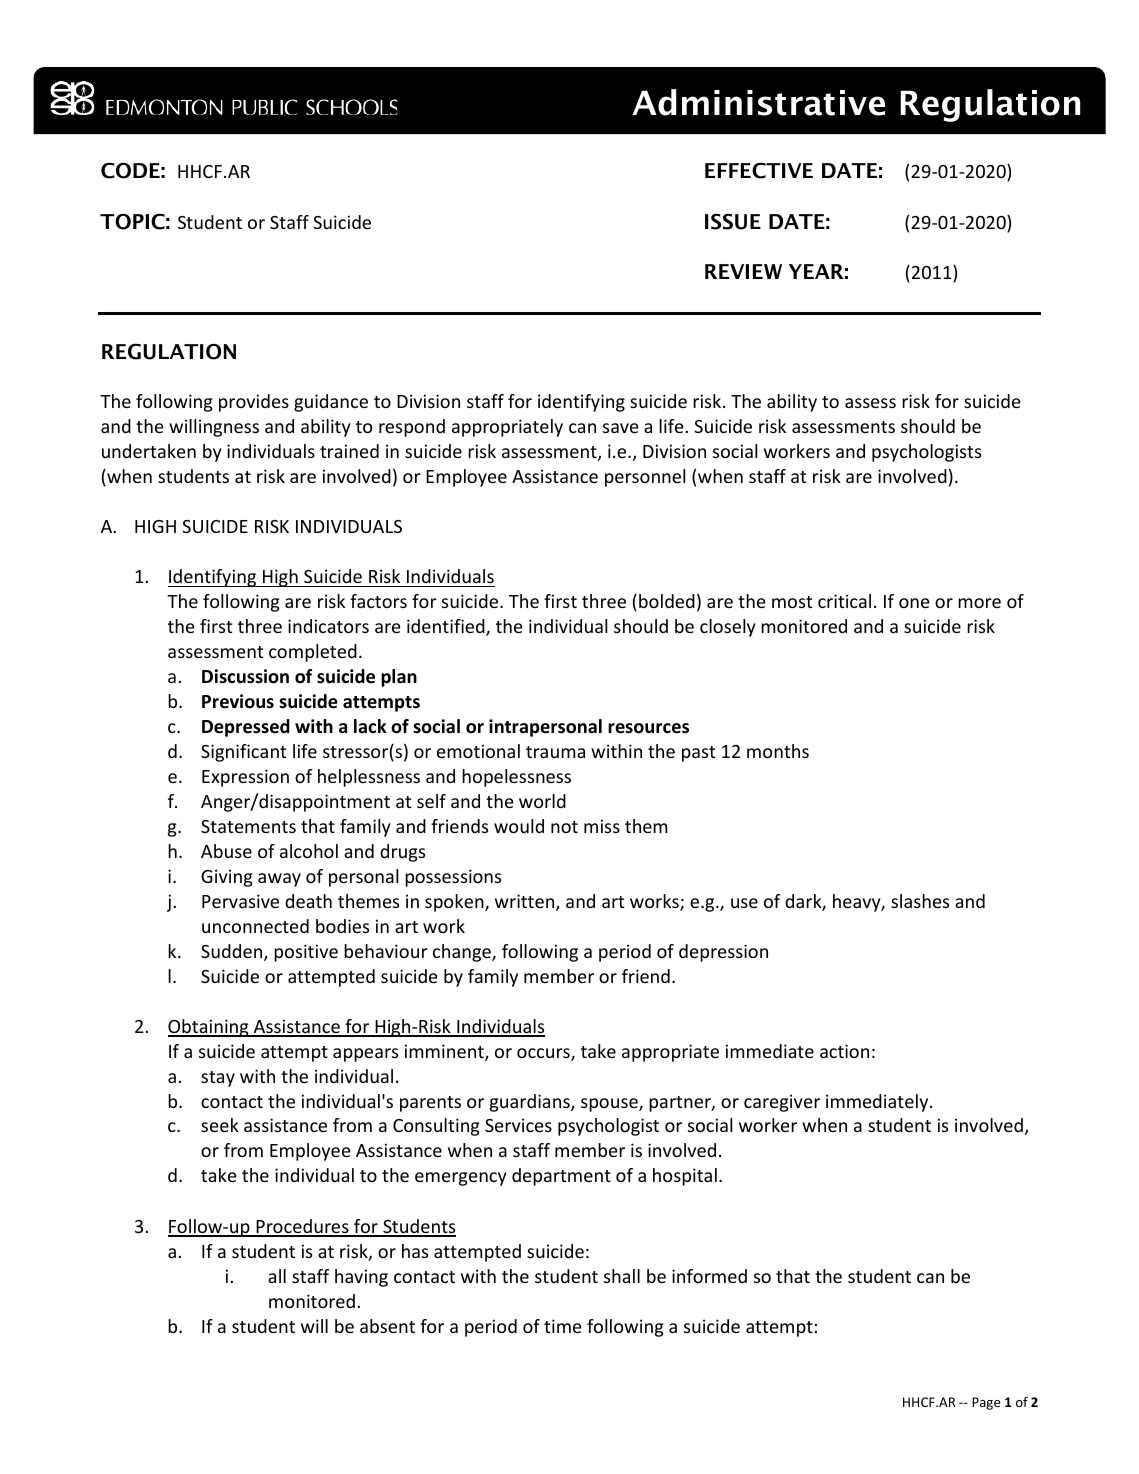 This screenshot has width=1139, height=1474. What do you see at coordinates (387, 1326) in the screenshot?
I see `absent` at bounding box center [387, 1326].
